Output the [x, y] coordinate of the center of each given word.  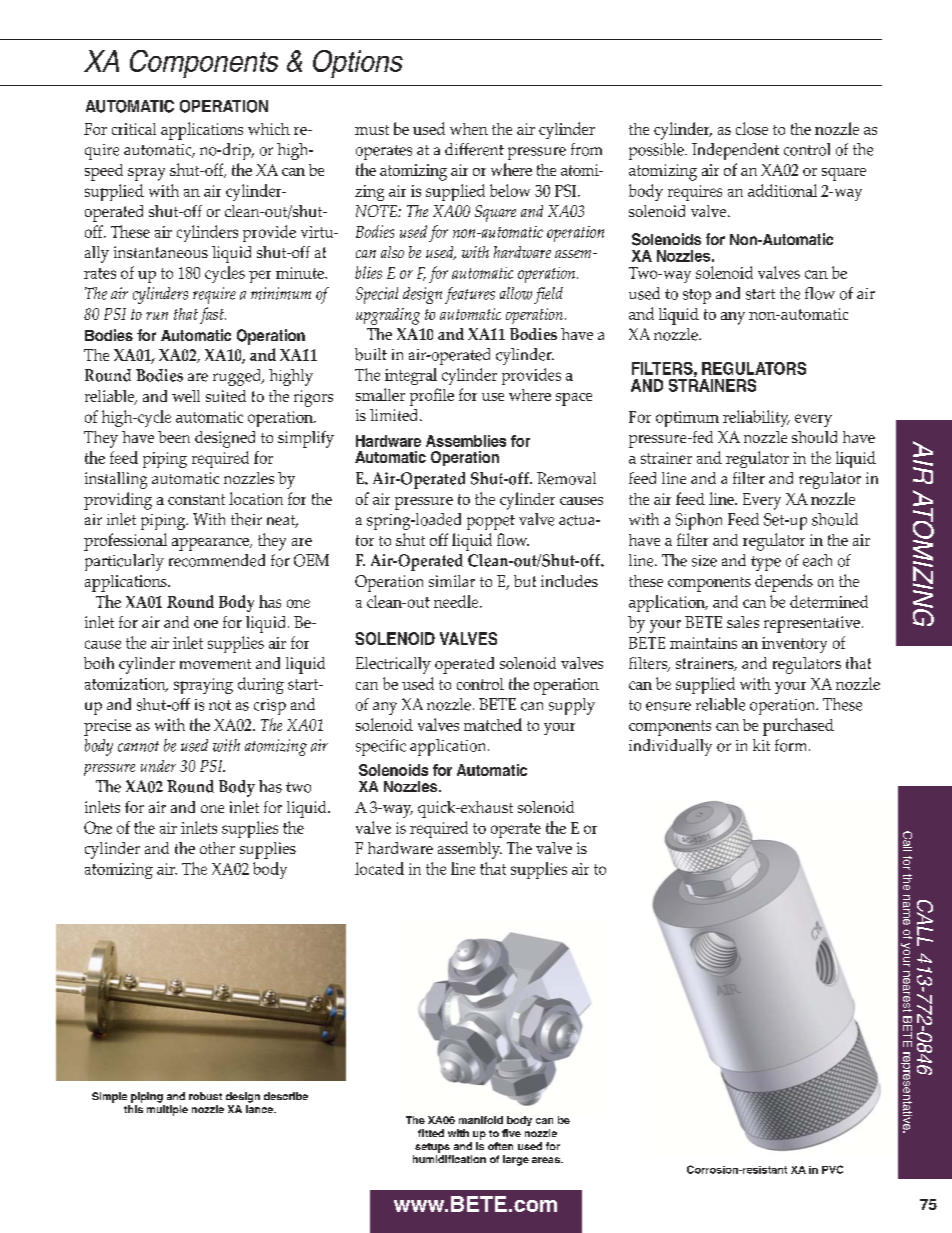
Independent [735, 151]
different [474, 149]
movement [215, 664]
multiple [167, 1110]
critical [134, 129]
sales [743, 622]
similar [452, 581]
